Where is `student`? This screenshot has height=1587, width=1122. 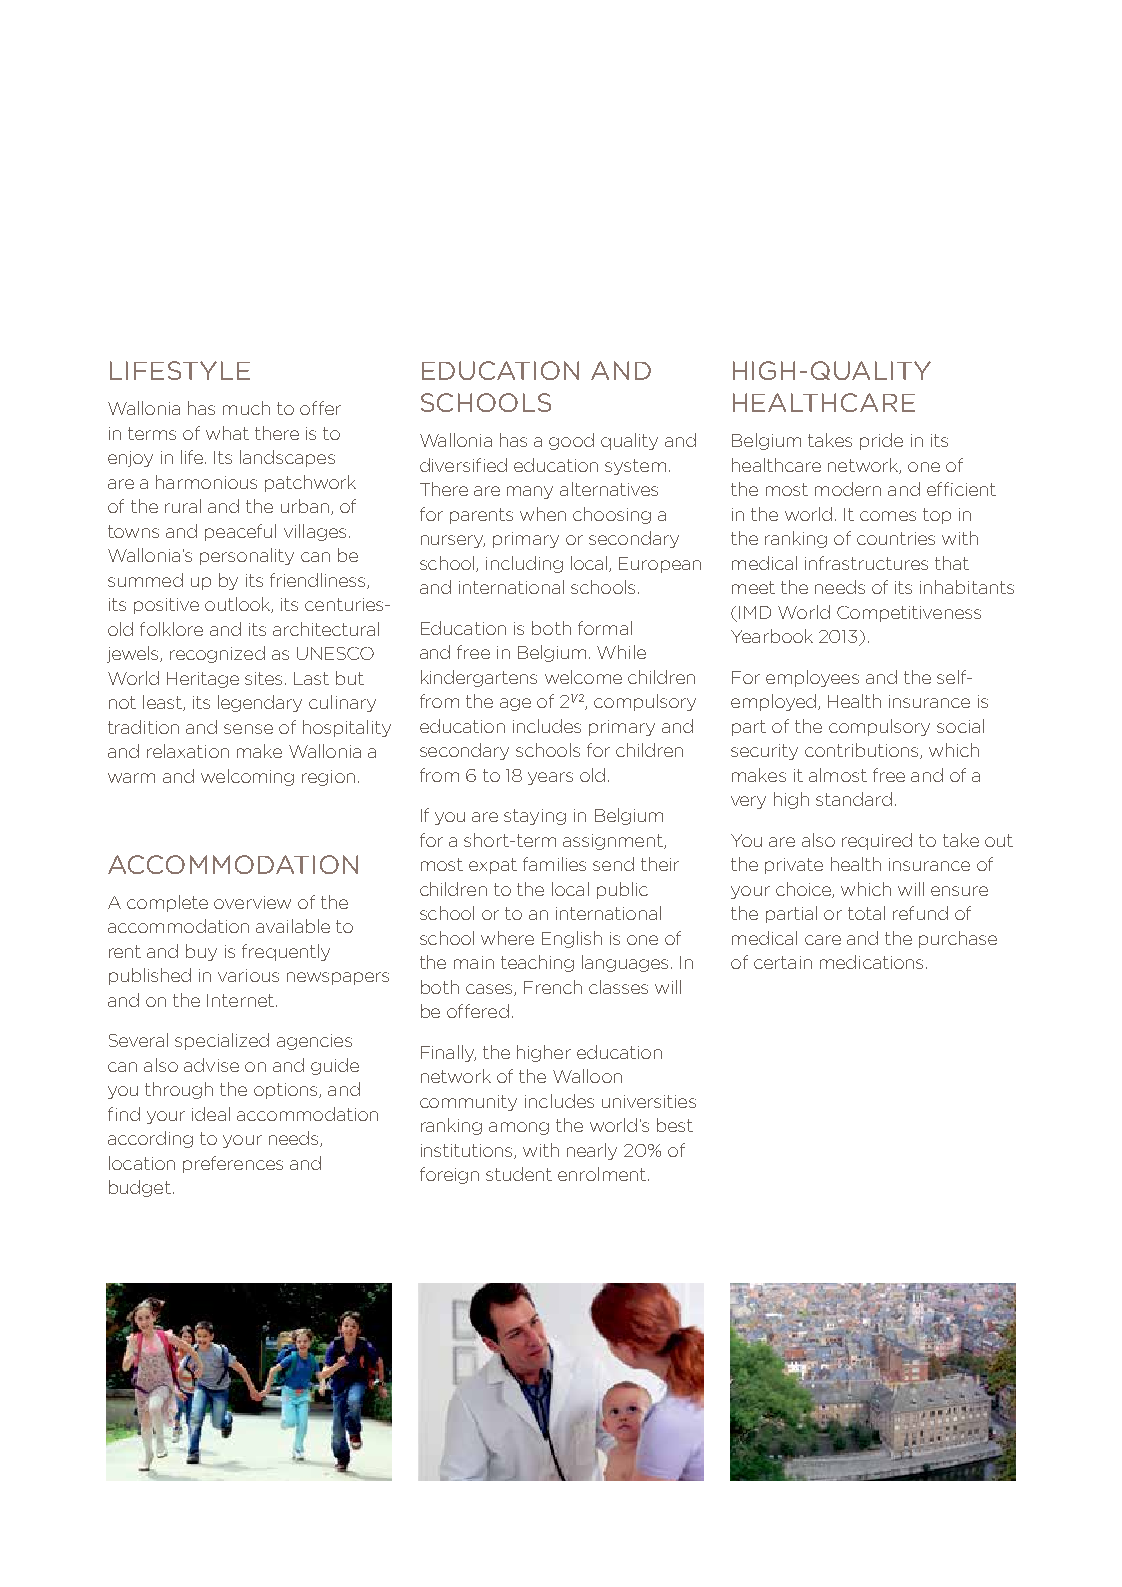
student is located at coordinates (519, 1174).
